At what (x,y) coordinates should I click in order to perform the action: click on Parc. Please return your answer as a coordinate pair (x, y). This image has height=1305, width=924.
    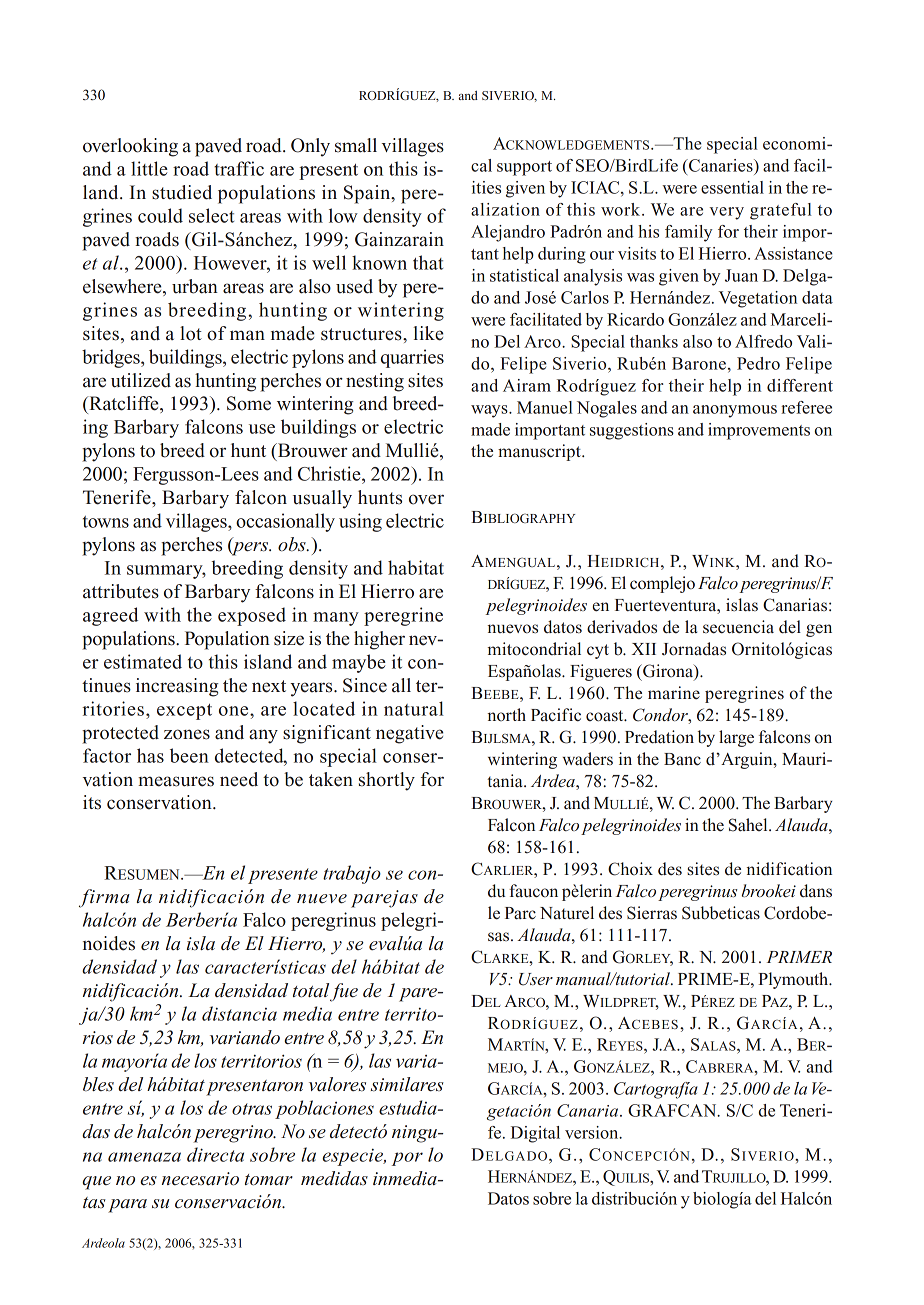
    Looking at the image, I should click on (520, 913).
